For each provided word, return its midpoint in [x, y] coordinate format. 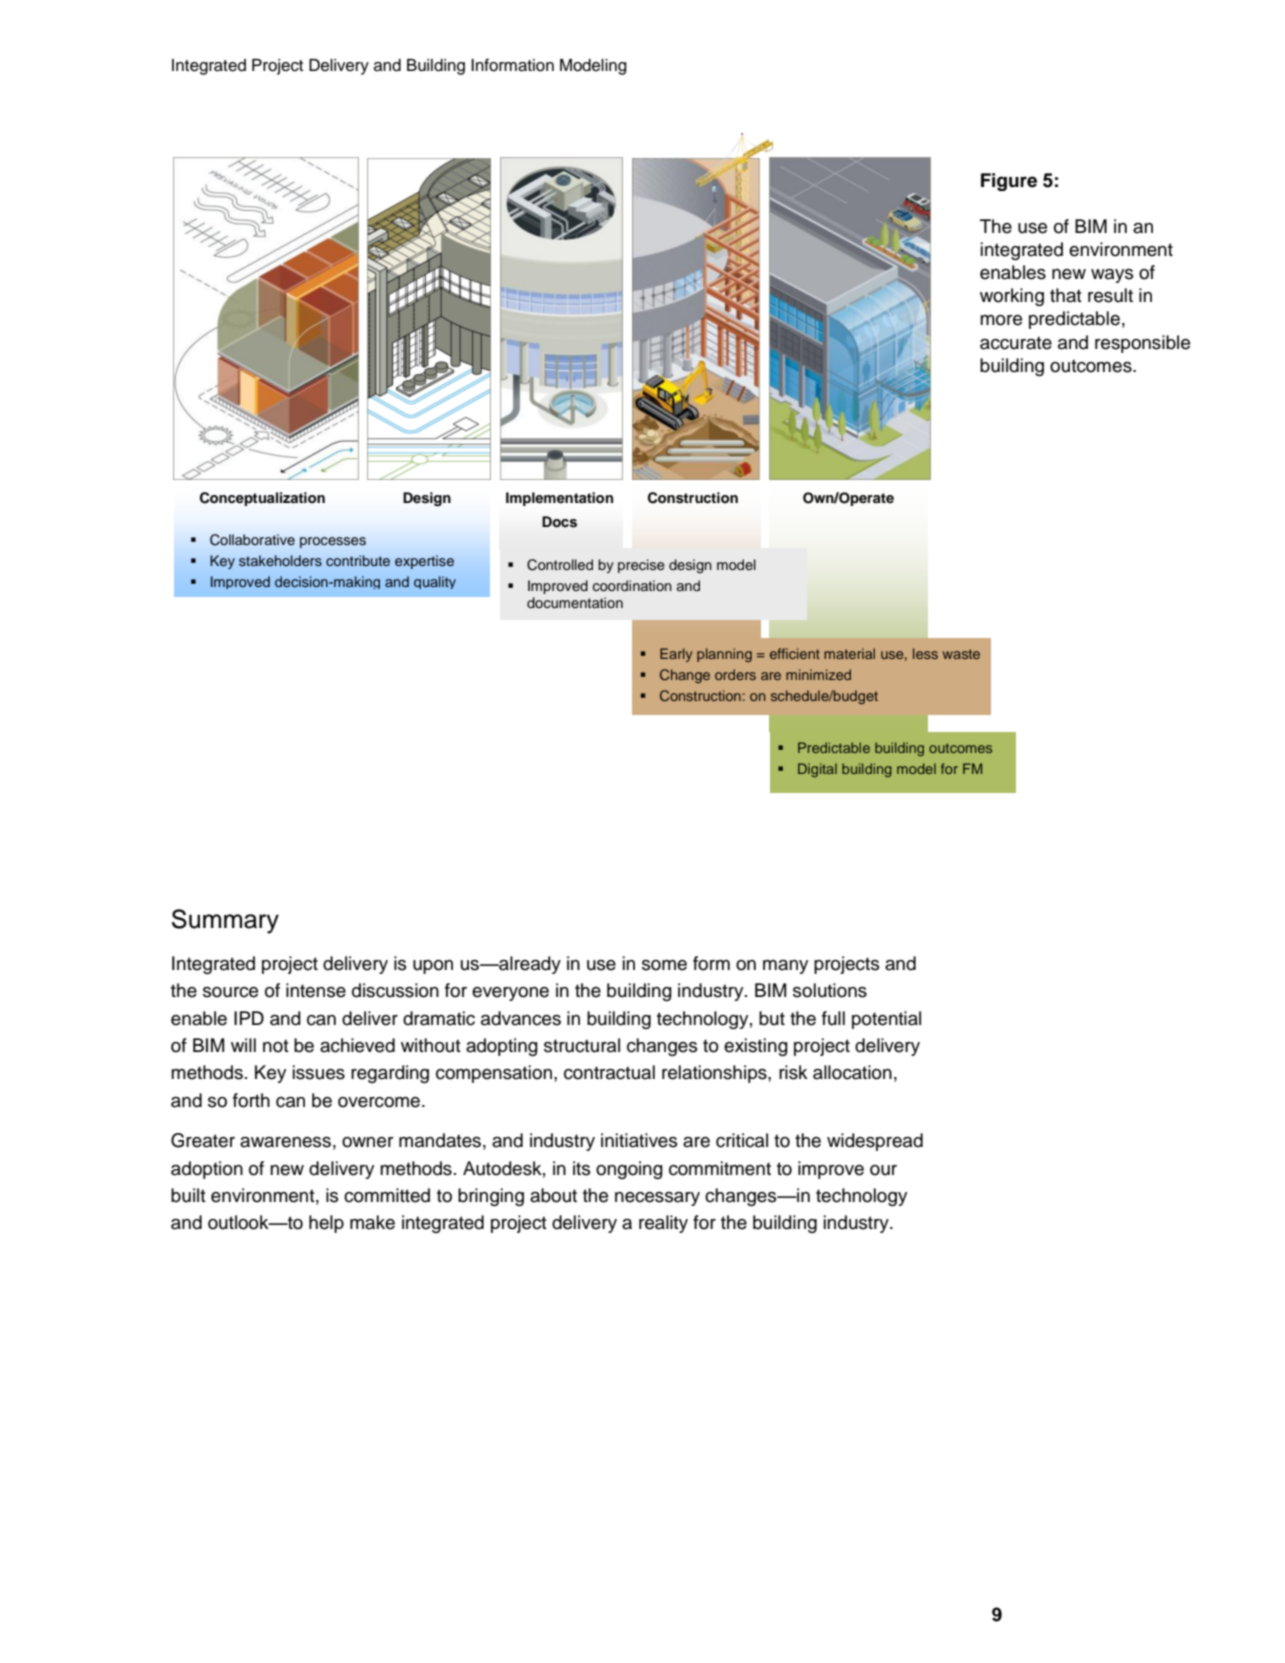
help [326, 1224]
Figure [1009, 182]
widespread [875, 1142]
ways [1112, 276]
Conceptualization [262, 499]
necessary [657, 1199]
